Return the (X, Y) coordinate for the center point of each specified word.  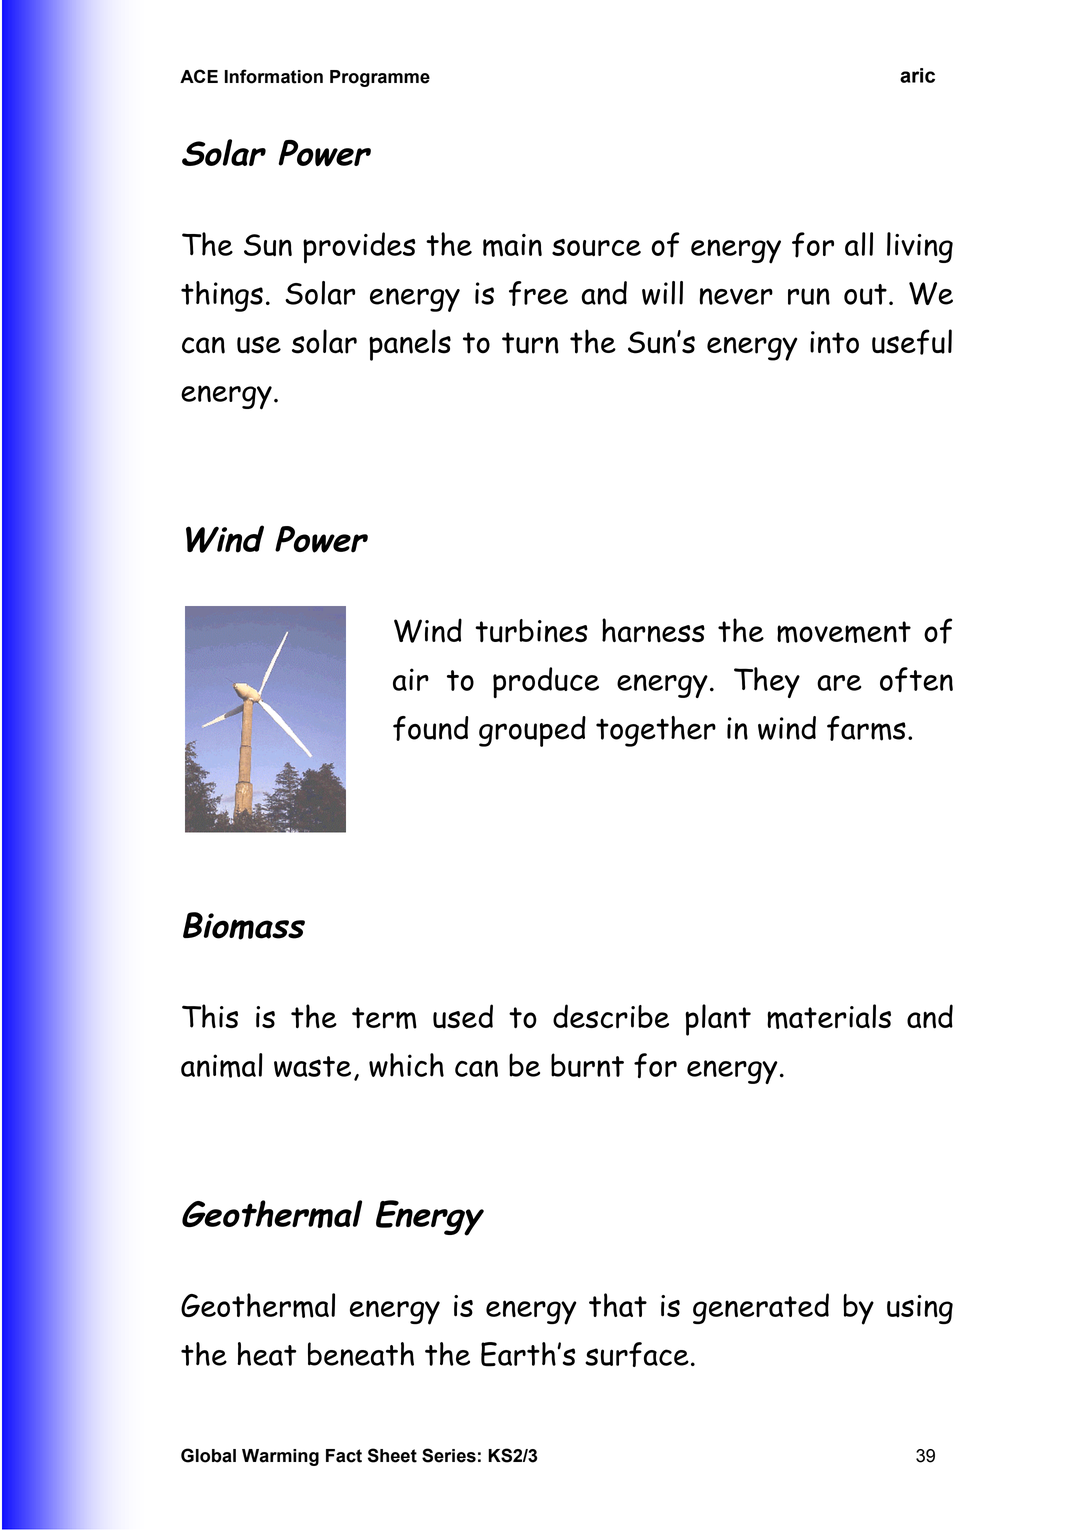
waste (312, 1066)
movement (844, 632)
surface (637, 1354)
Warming (280, 1457)
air (411, 679)
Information (274, 76)
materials (829, 1016)
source (596, 248)
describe (611, 1016)
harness (653, 630)
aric (917, 75)
